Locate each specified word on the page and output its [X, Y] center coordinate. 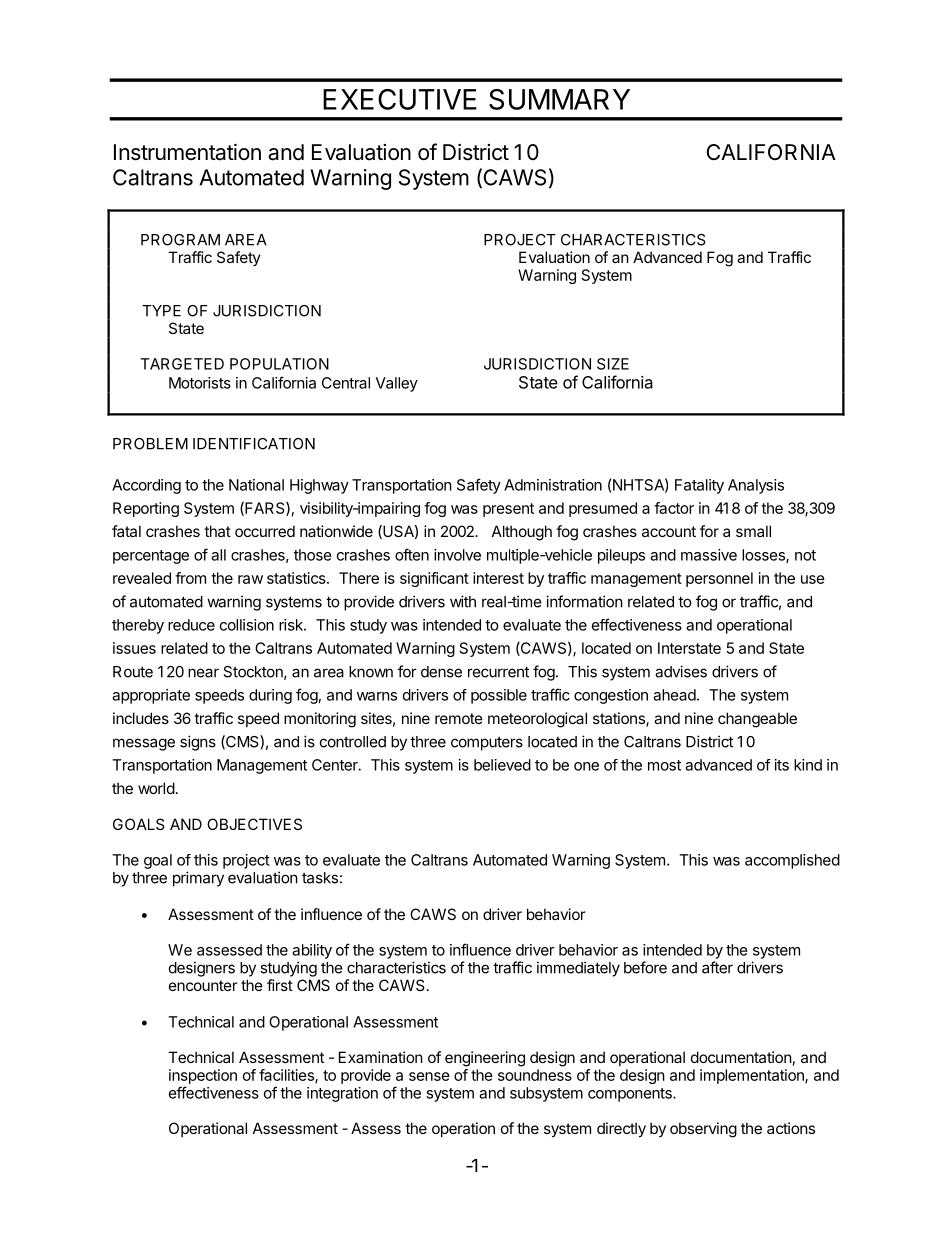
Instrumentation [187, 152]
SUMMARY [559, 99]
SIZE [613, 364]
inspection [203, 1076]
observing [703, 1130]
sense [429, 1076]
